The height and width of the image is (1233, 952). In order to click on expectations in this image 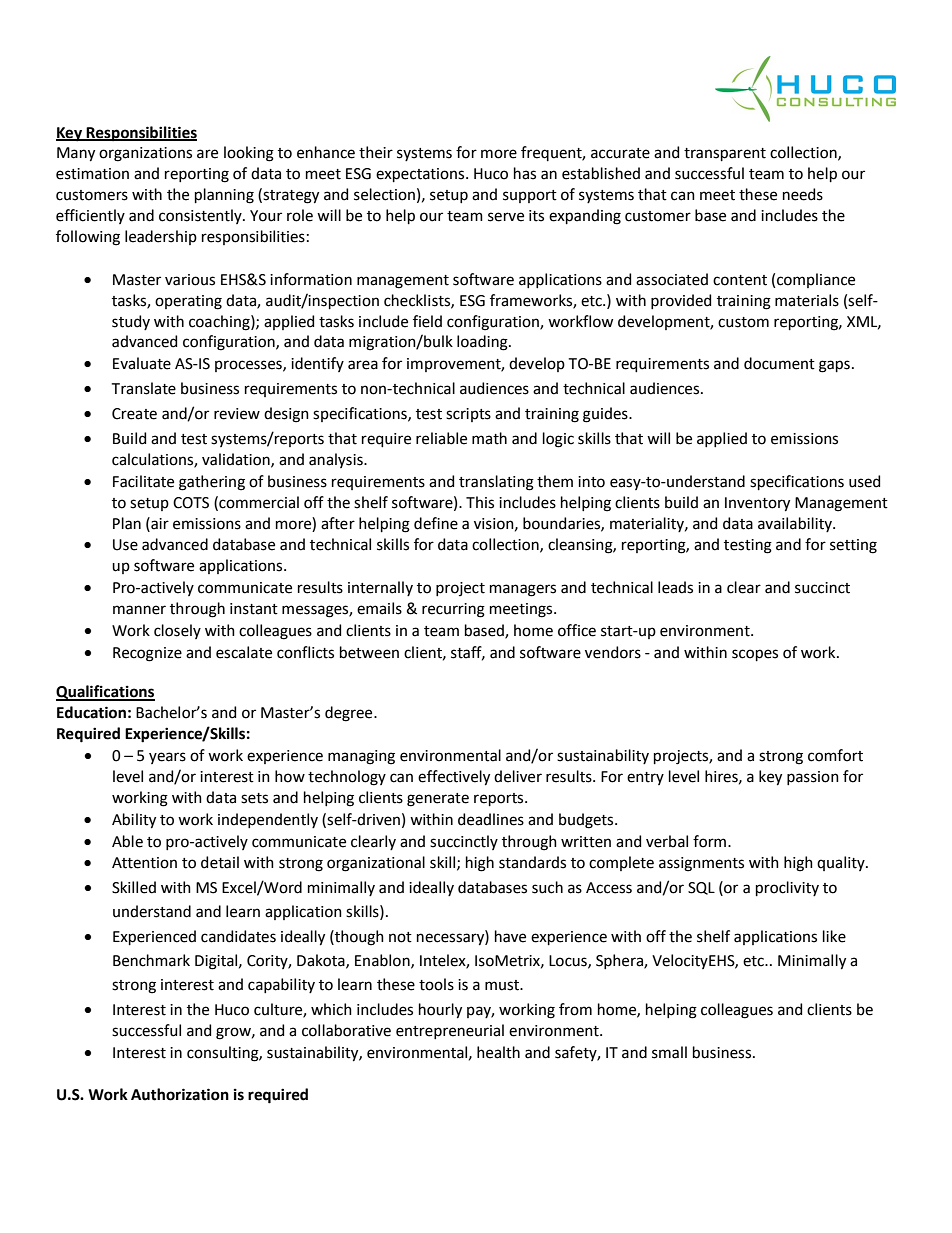, I will do `click(421, 175)`.
